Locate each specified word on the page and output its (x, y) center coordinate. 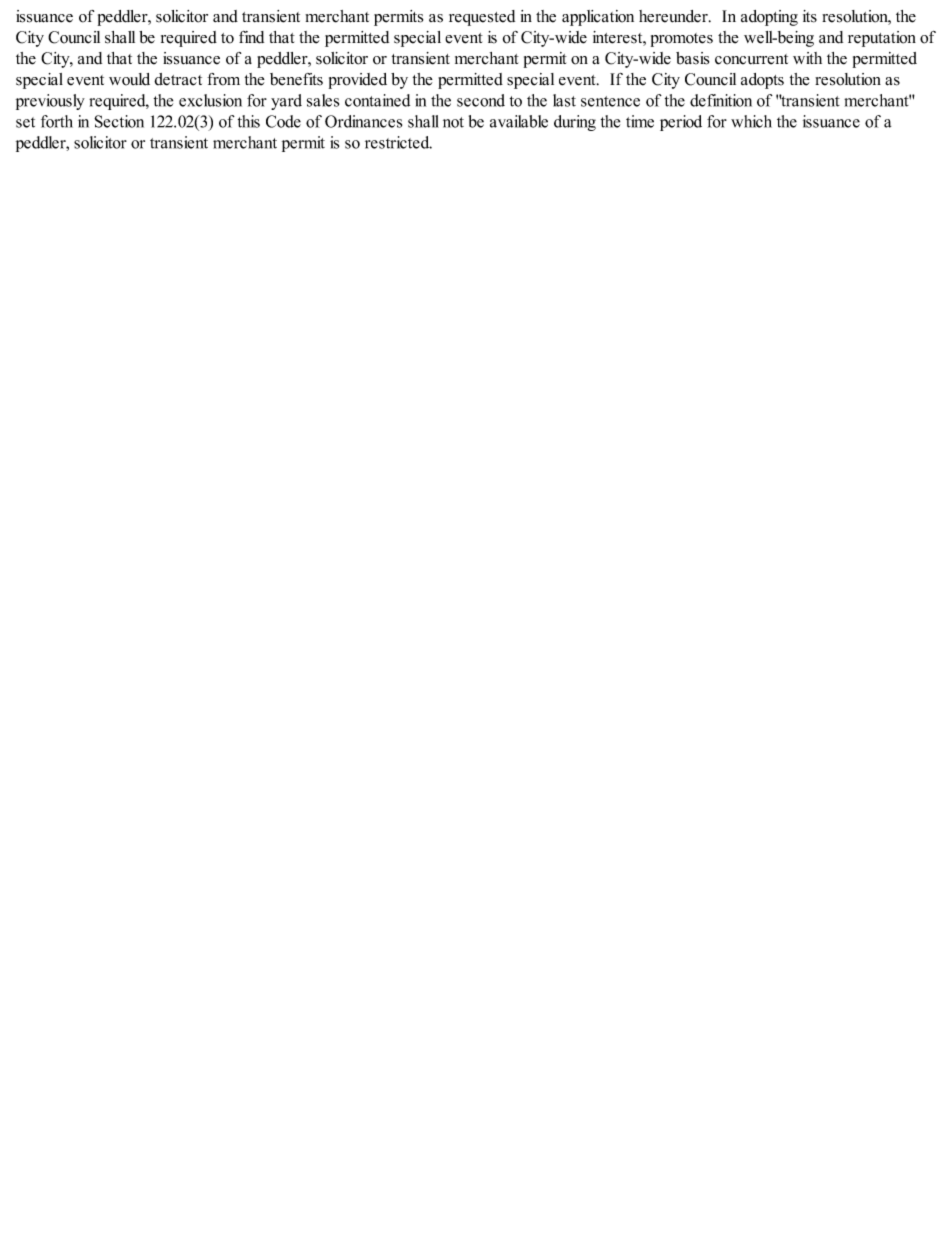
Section (119, 121)
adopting (769, 18)
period (681, 123)
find (251, 37)
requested (482, 18)
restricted (398, 142)
